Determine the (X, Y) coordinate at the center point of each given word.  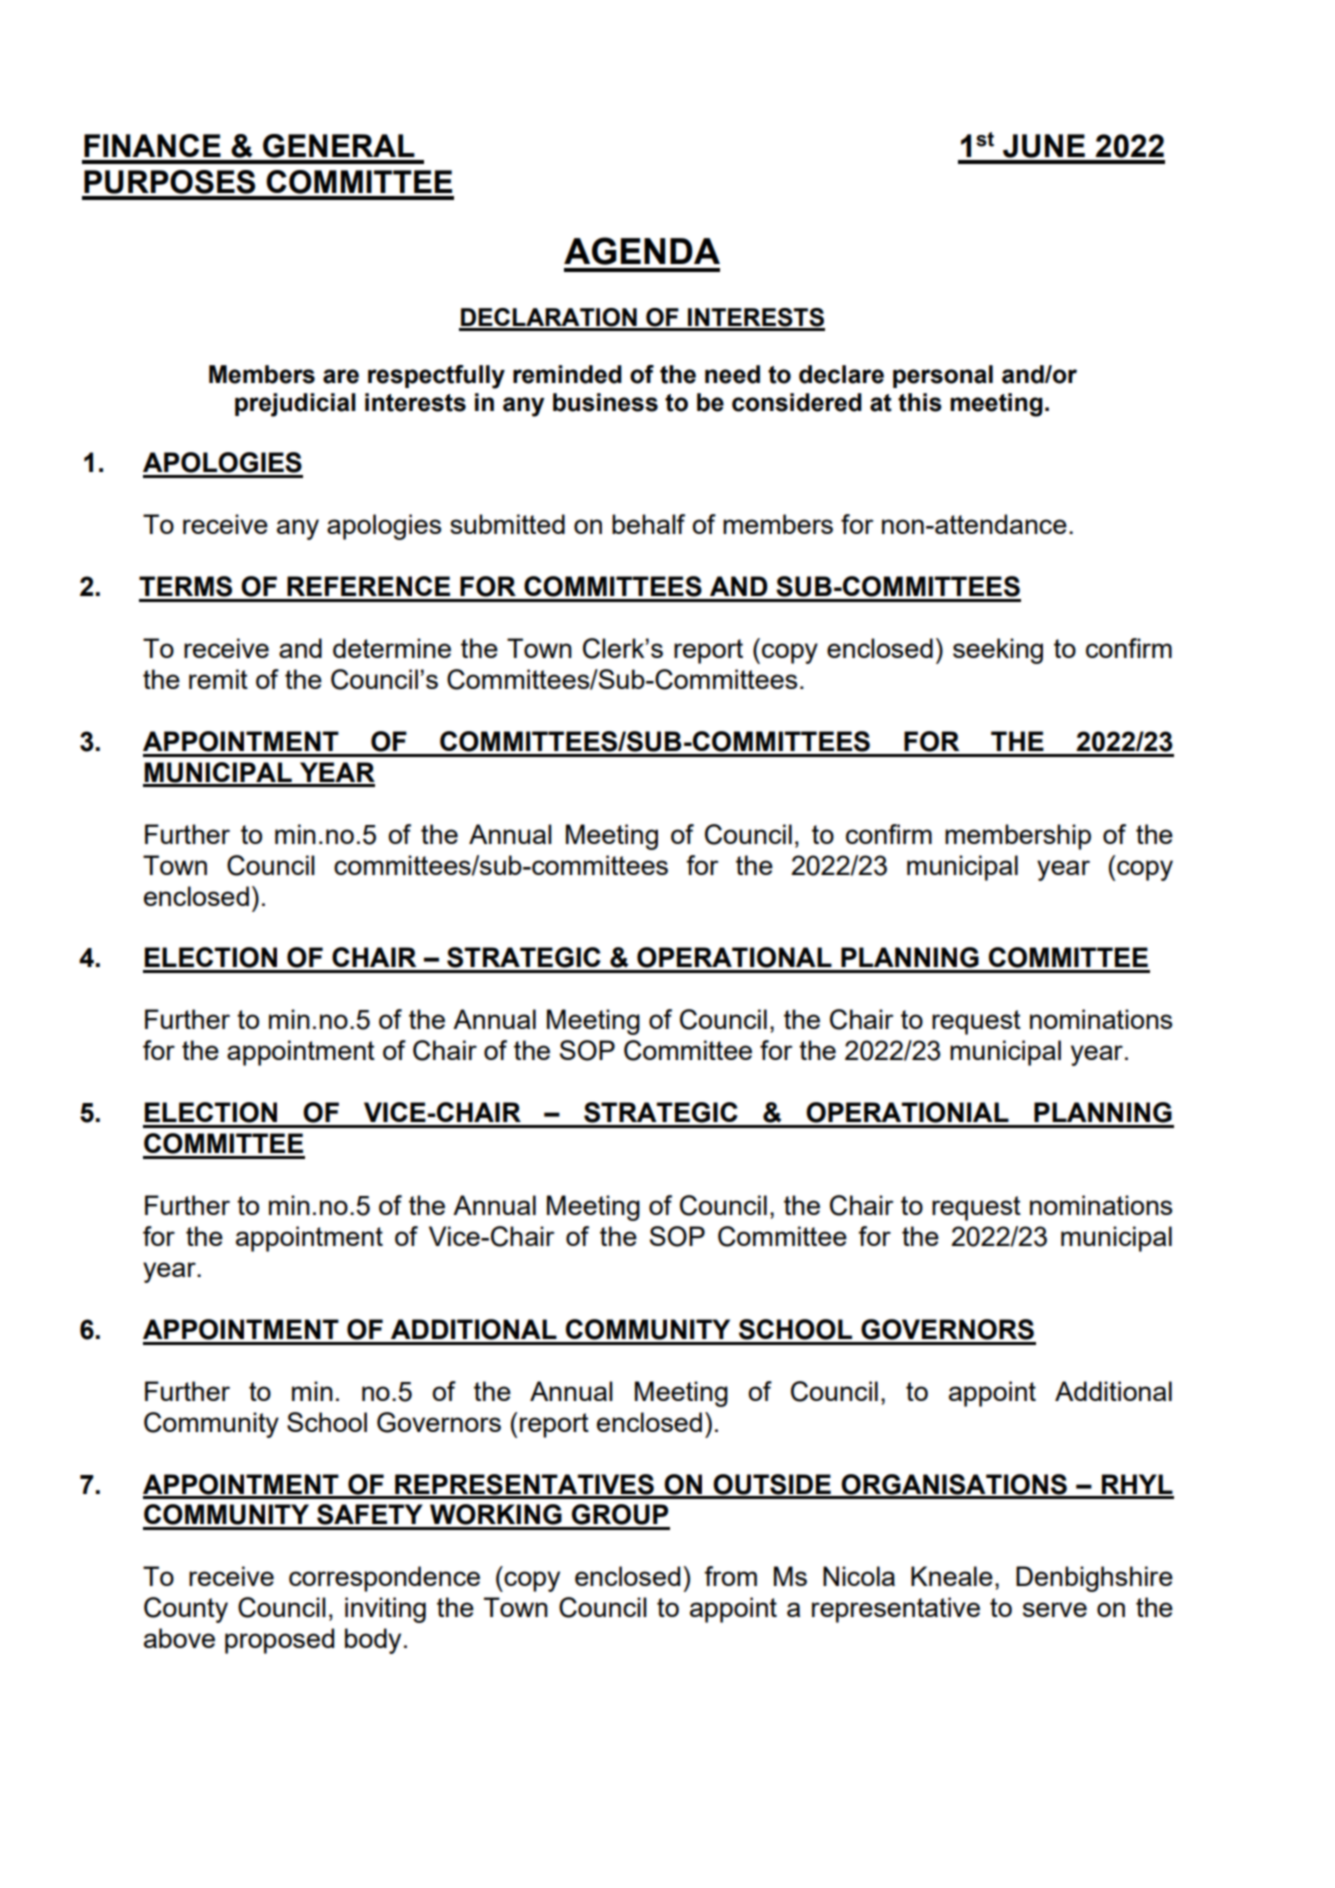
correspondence (384, 1579)
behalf (648, 524)
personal (943, 376)
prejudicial (295, 405)
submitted (507, 524)
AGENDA (642, 251)
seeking (998, 651)
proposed (279, 1641)
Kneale (952, 1576)
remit (218, 679)
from (730, 1576)
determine (392, 648)
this (920, 402)
